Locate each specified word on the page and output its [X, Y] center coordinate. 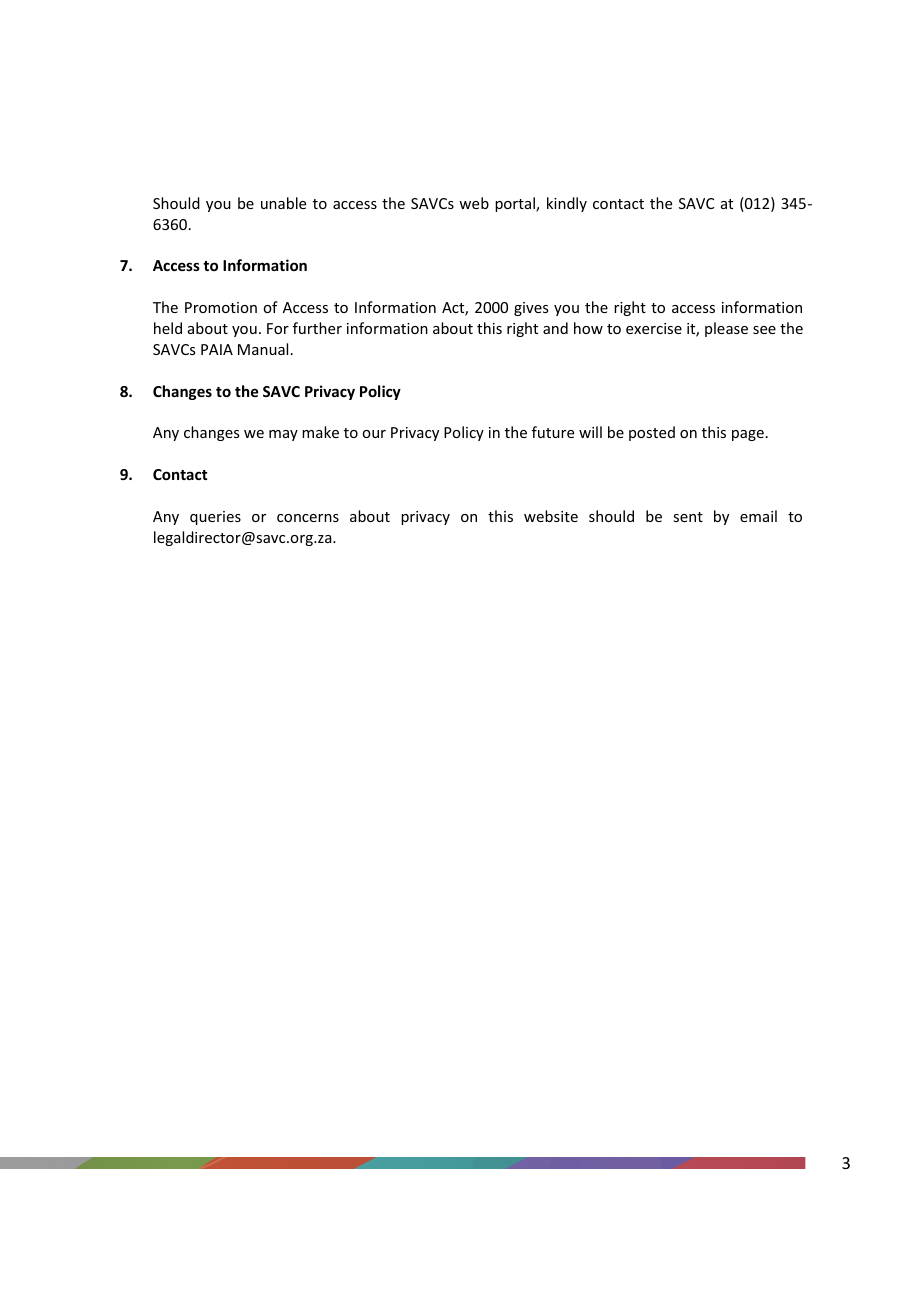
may [283, 435]
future [553, 432]
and [555, 328]
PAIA [217, 349]
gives [531, 309]
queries [215, 518]
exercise [654, 328]
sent [688, 517]
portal [516, 204]
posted [652, 433]
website [551, 516]
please [726, 329]
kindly [567, 204]
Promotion [221, 307]
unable [283, 203]
